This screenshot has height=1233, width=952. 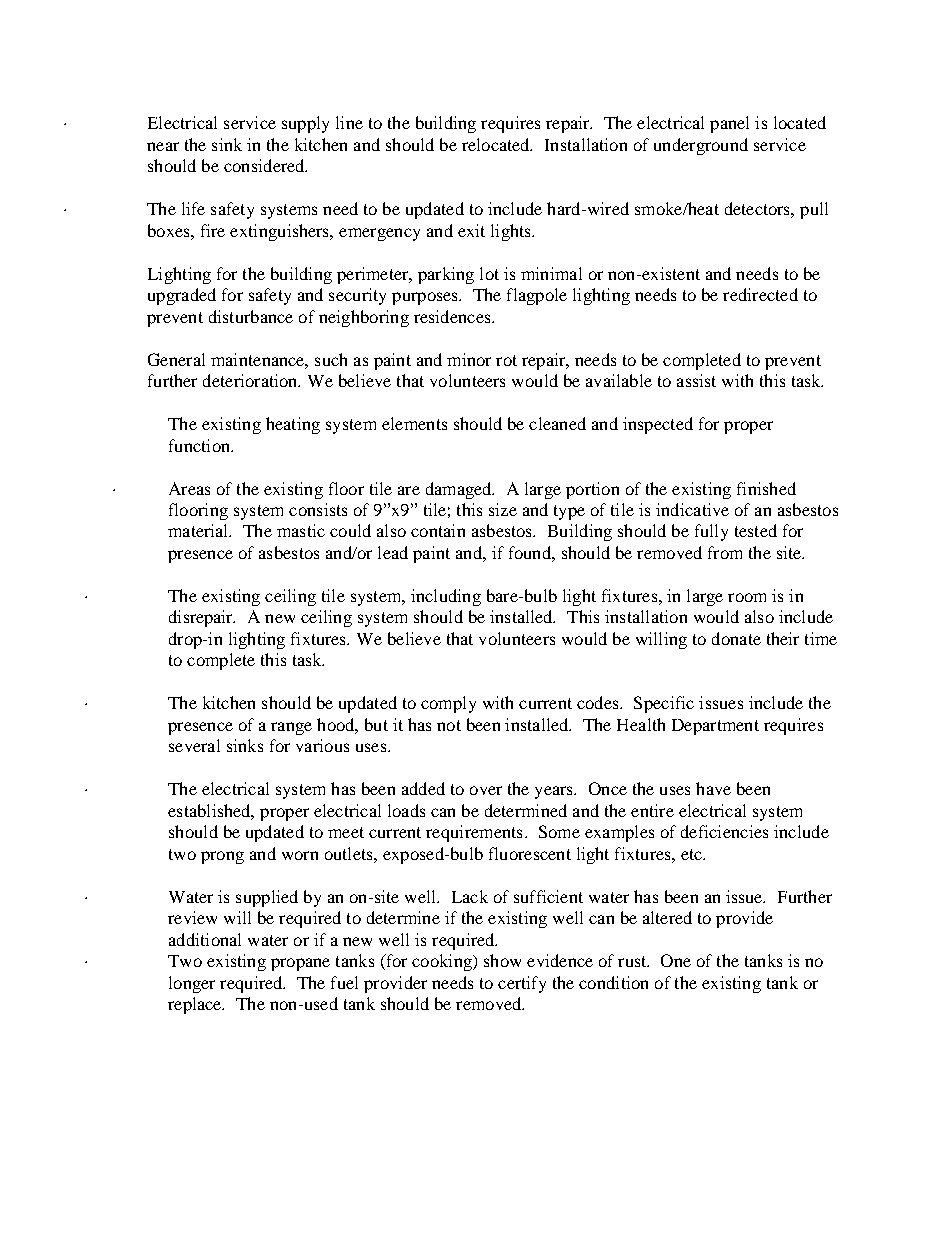 What do you see at coordinates (200, 445) in the screenshot?
I see `function` at bounding box center [200, 445].
